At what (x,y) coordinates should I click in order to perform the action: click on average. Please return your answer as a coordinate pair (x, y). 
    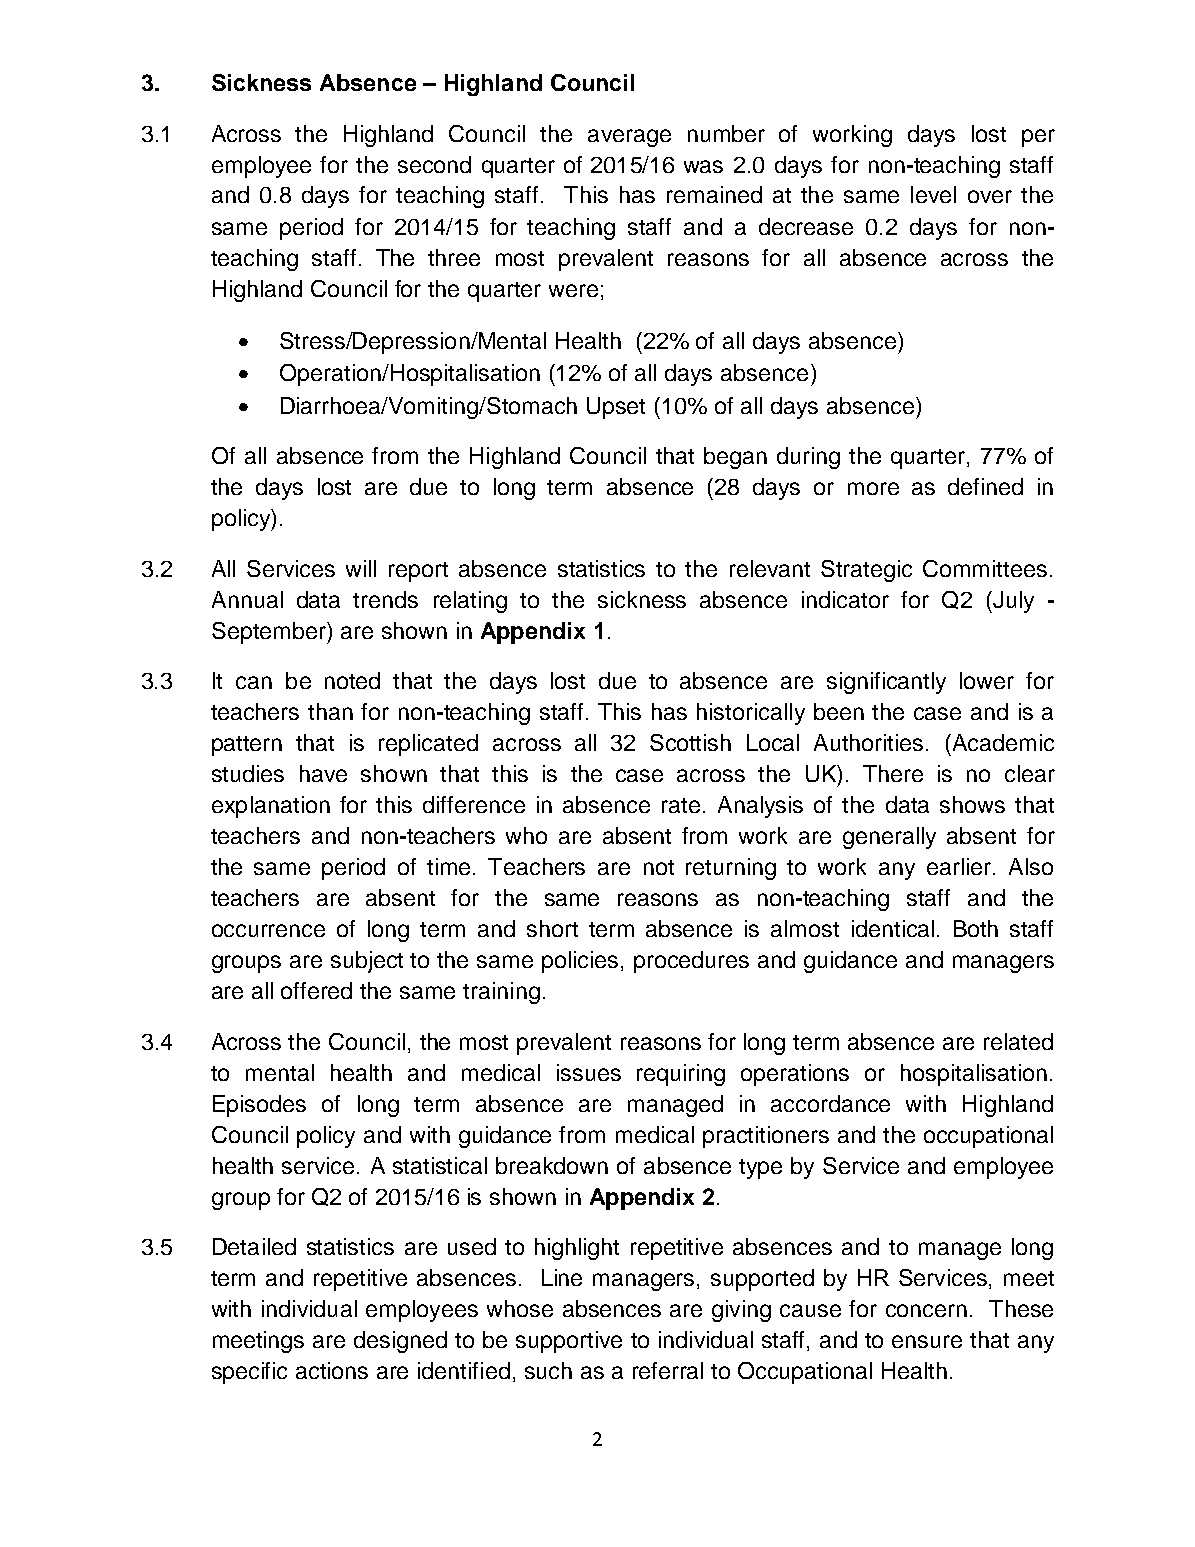
    Looking at the image, I should click on (629, 138).
